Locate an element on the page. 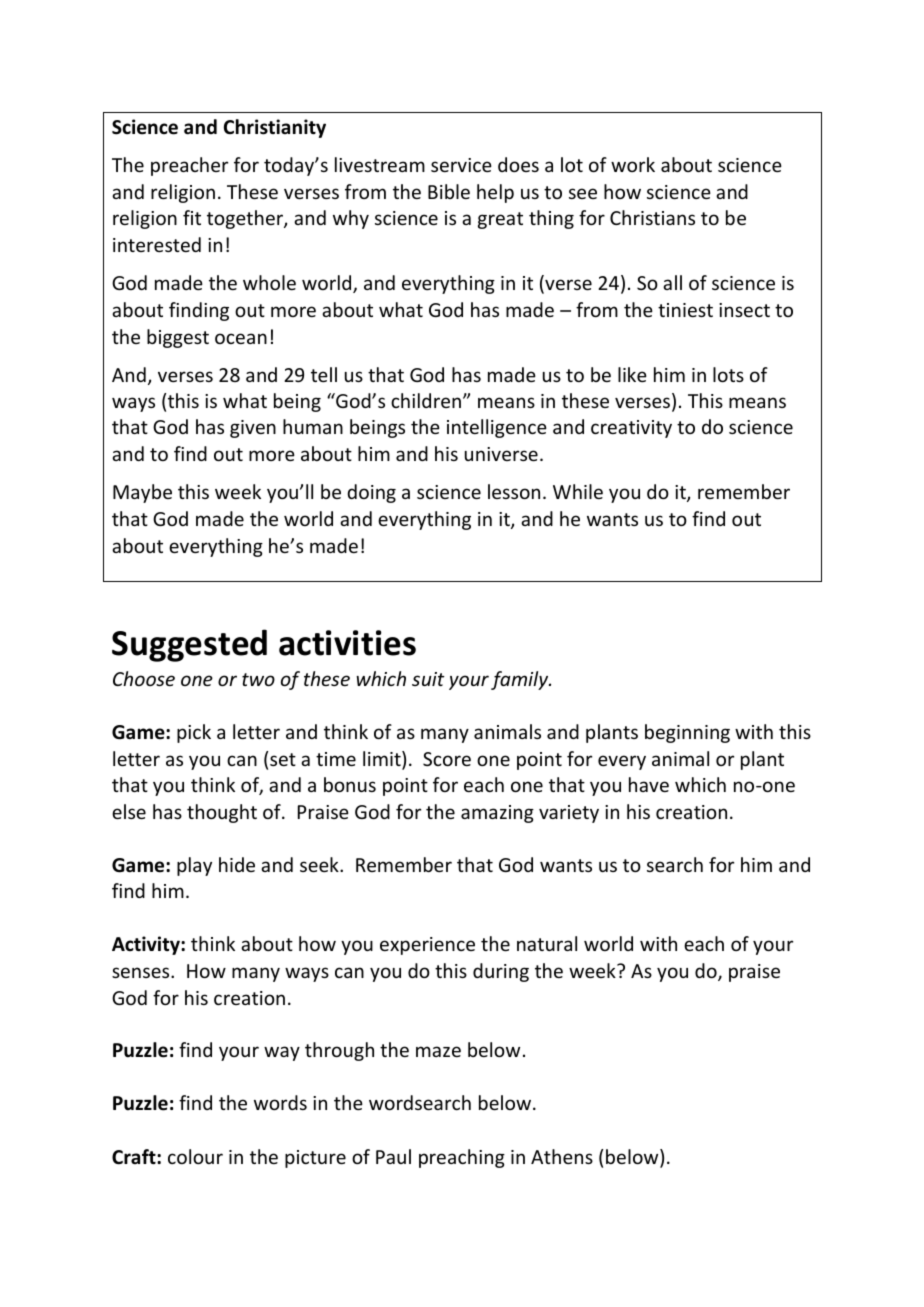  beginning is located at coordinates (687, 733).
